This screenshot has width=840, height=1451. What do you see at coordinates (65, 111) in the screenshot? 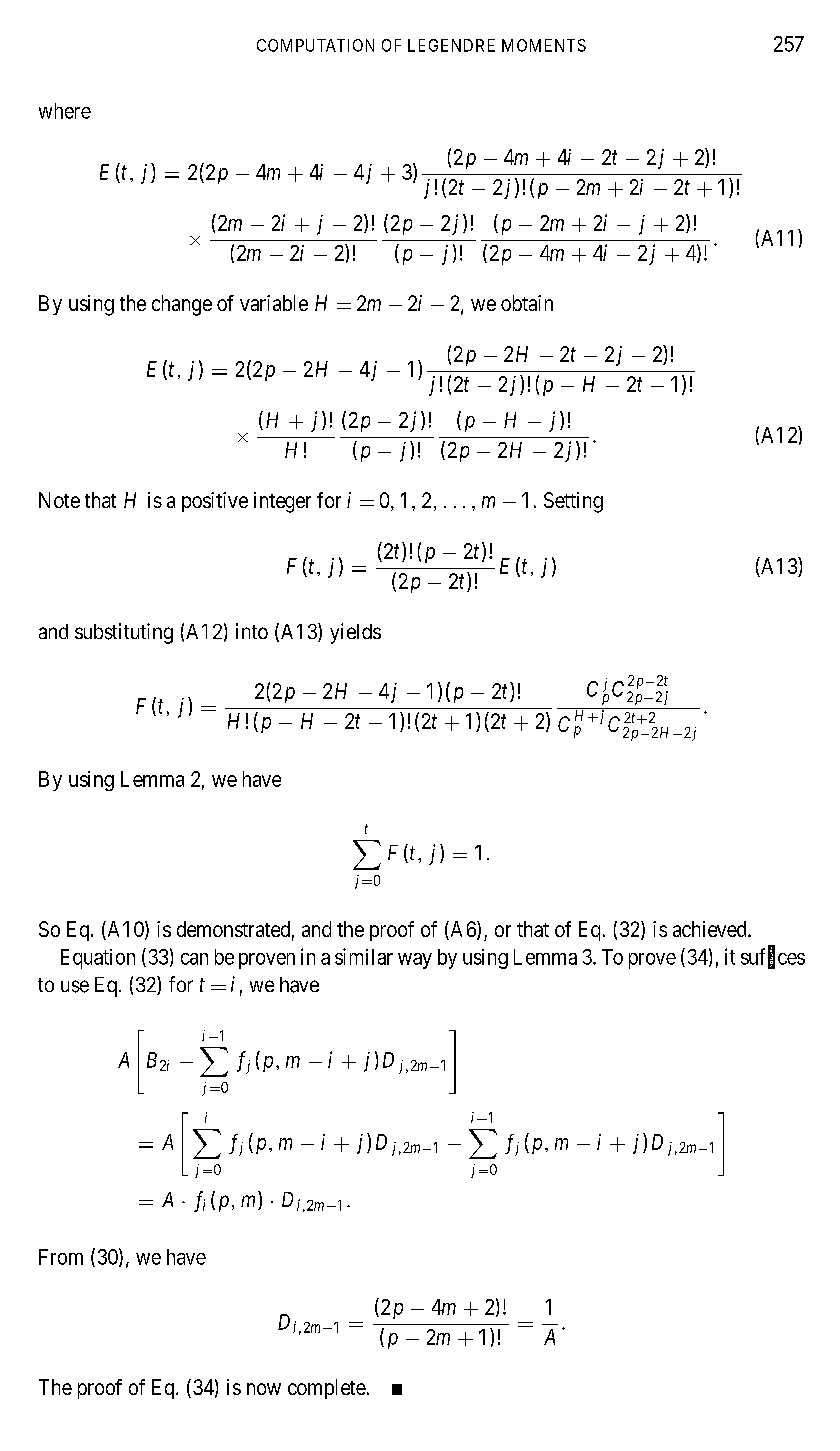
I see `where` at bounding box center [65, 111].
